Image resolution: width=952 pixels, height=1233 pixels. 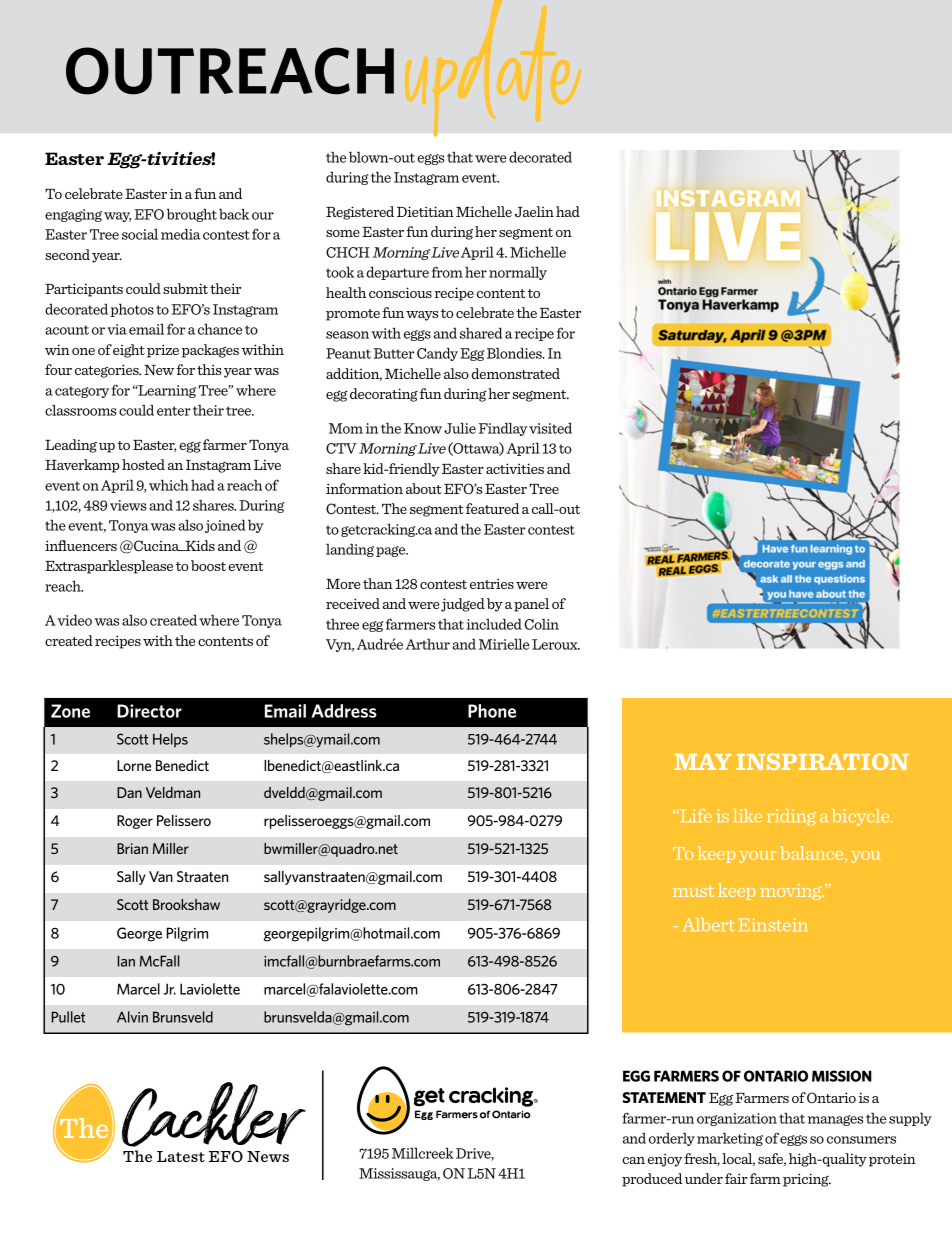 I want to click on from, so click(x=447, y=272).
